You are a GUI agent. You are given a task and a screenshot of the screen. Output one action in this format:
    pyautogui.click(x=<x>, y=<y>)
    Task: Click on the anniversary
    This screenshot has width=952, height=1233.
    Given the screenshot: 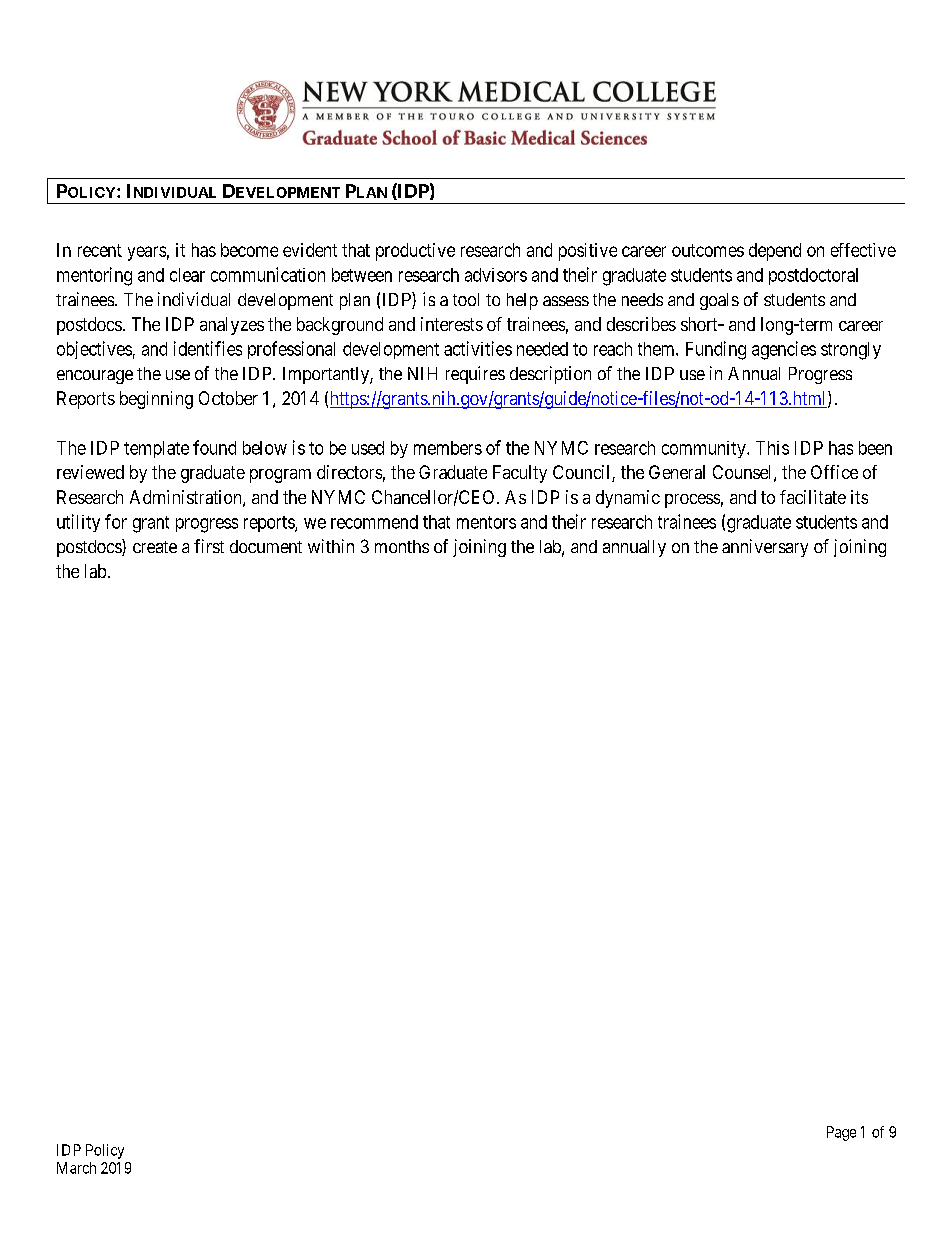 What is the action you would take?
    pyautogui.click(x=765, y=548)
